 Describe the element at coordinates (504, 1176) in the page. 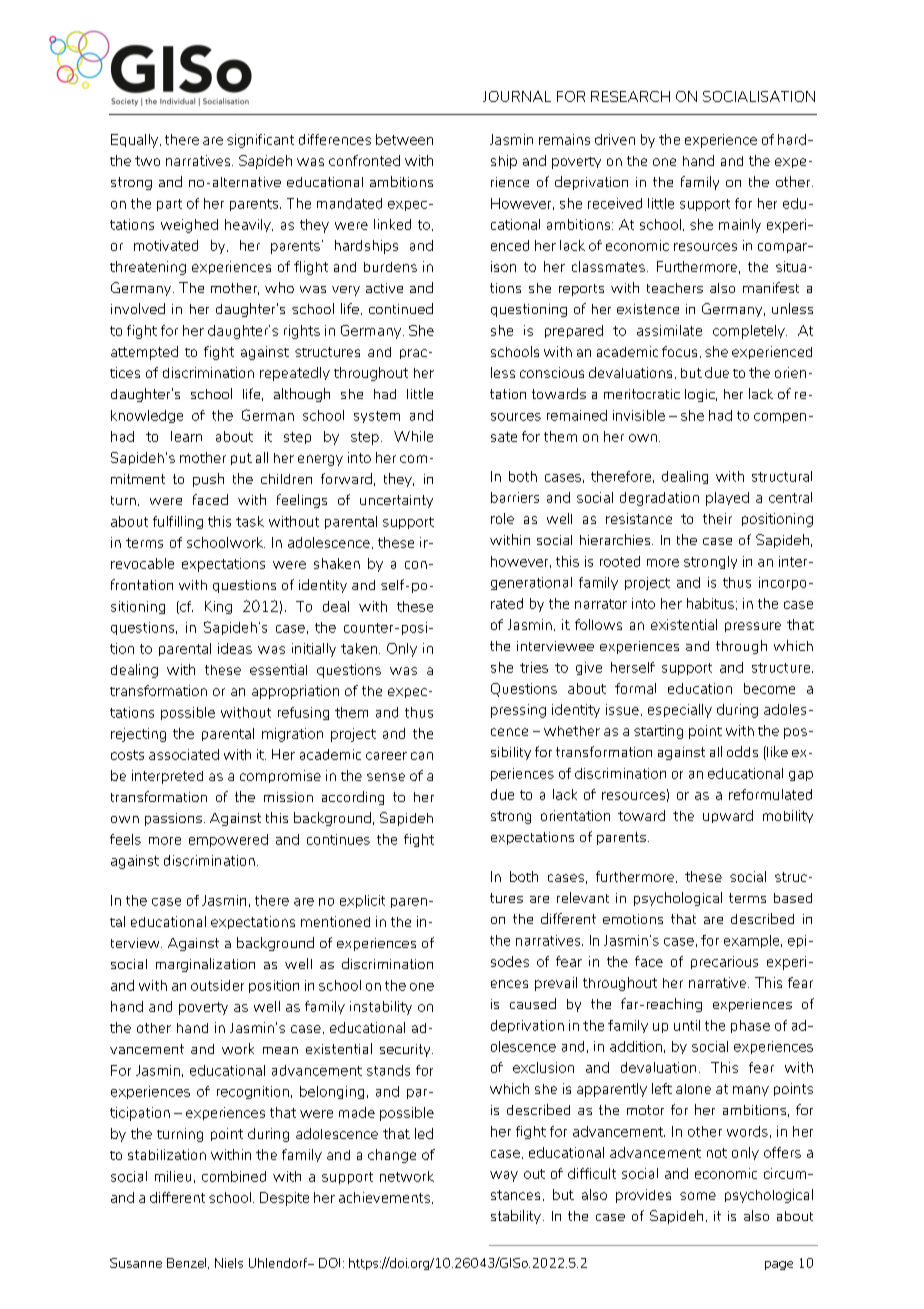

I see `way` at that location.
